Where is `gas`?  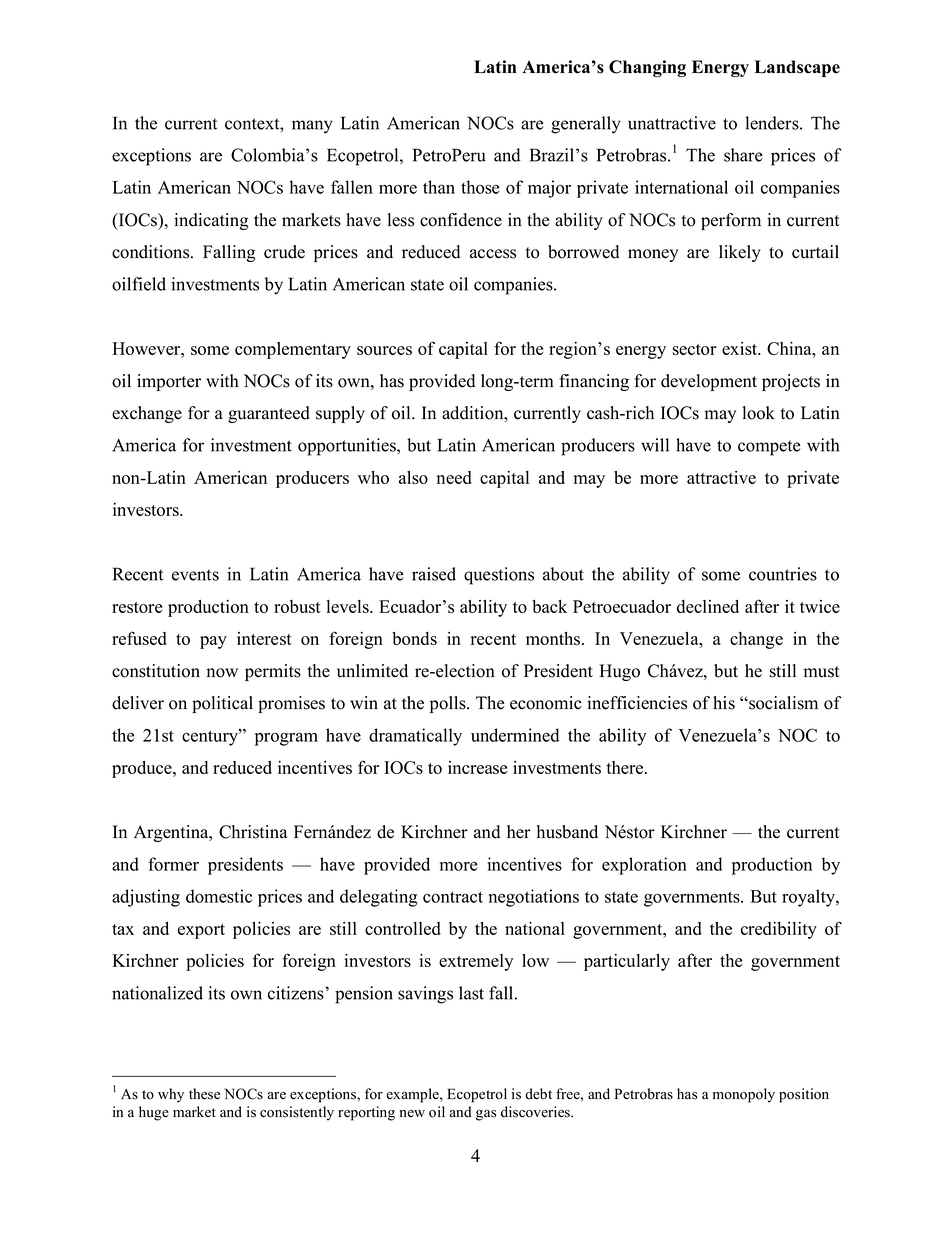 gas is located at coordinates (486, 1115).
